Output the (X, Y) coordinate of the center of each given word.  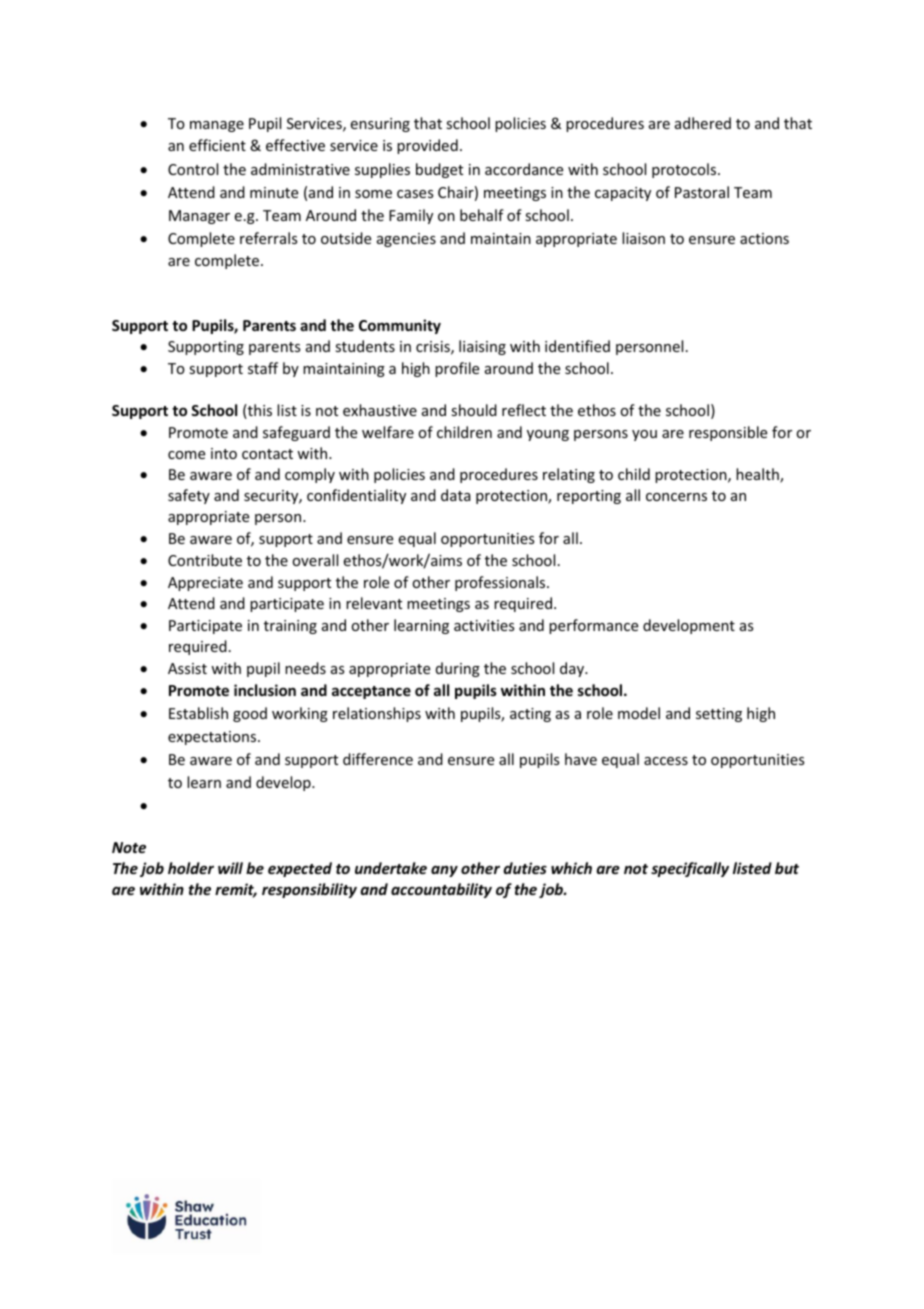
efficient (217, 145)
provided (427, 146)
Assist (187, 668)
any (444, 871)
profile (457, 369)
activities (484, 625)
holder (191, 868)
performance (593, 626)
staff (263, 368)
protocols (685, 170)
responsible (728, 433)
